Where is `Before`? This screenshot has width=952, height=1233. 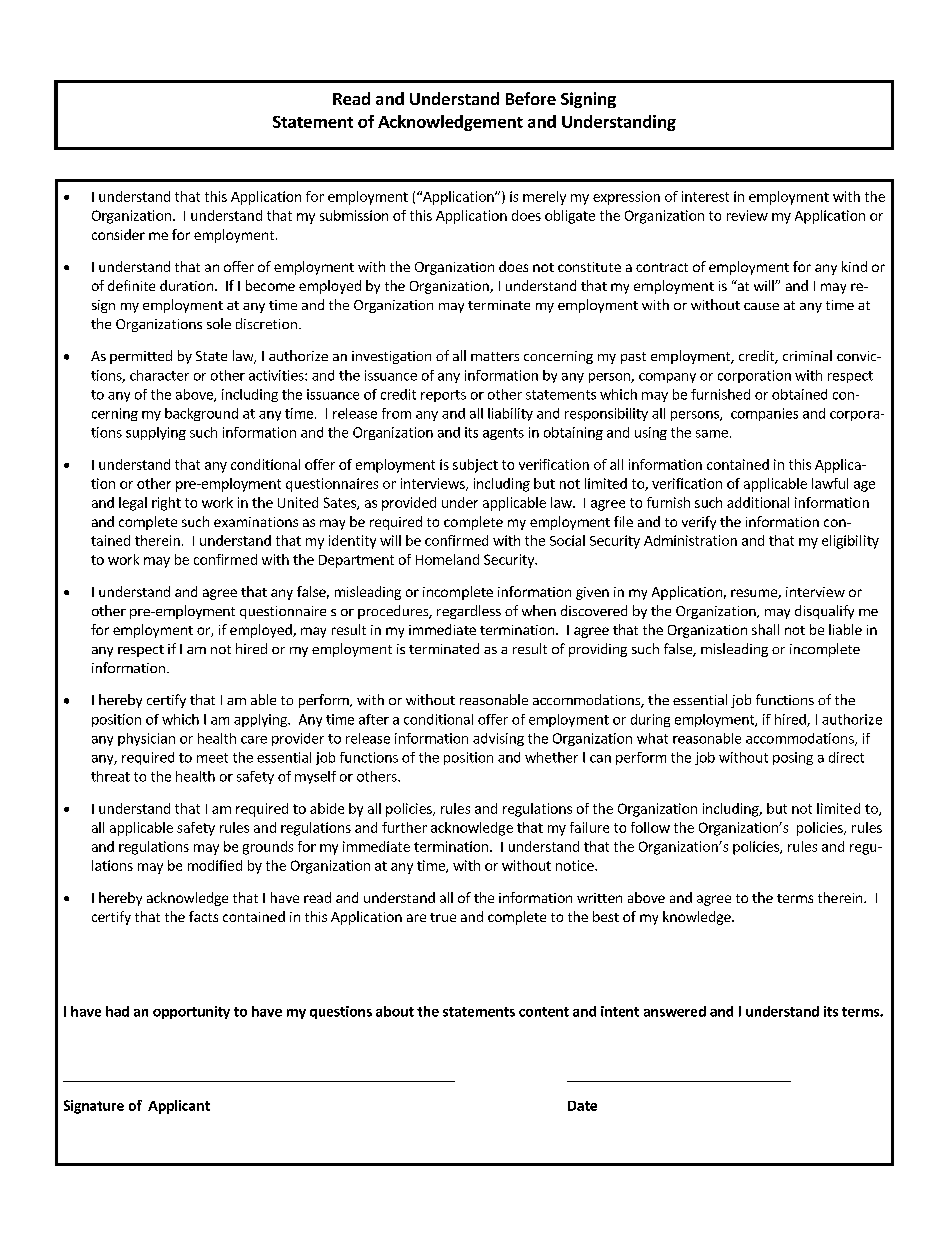 Before is located at coordinates (531, 98).
